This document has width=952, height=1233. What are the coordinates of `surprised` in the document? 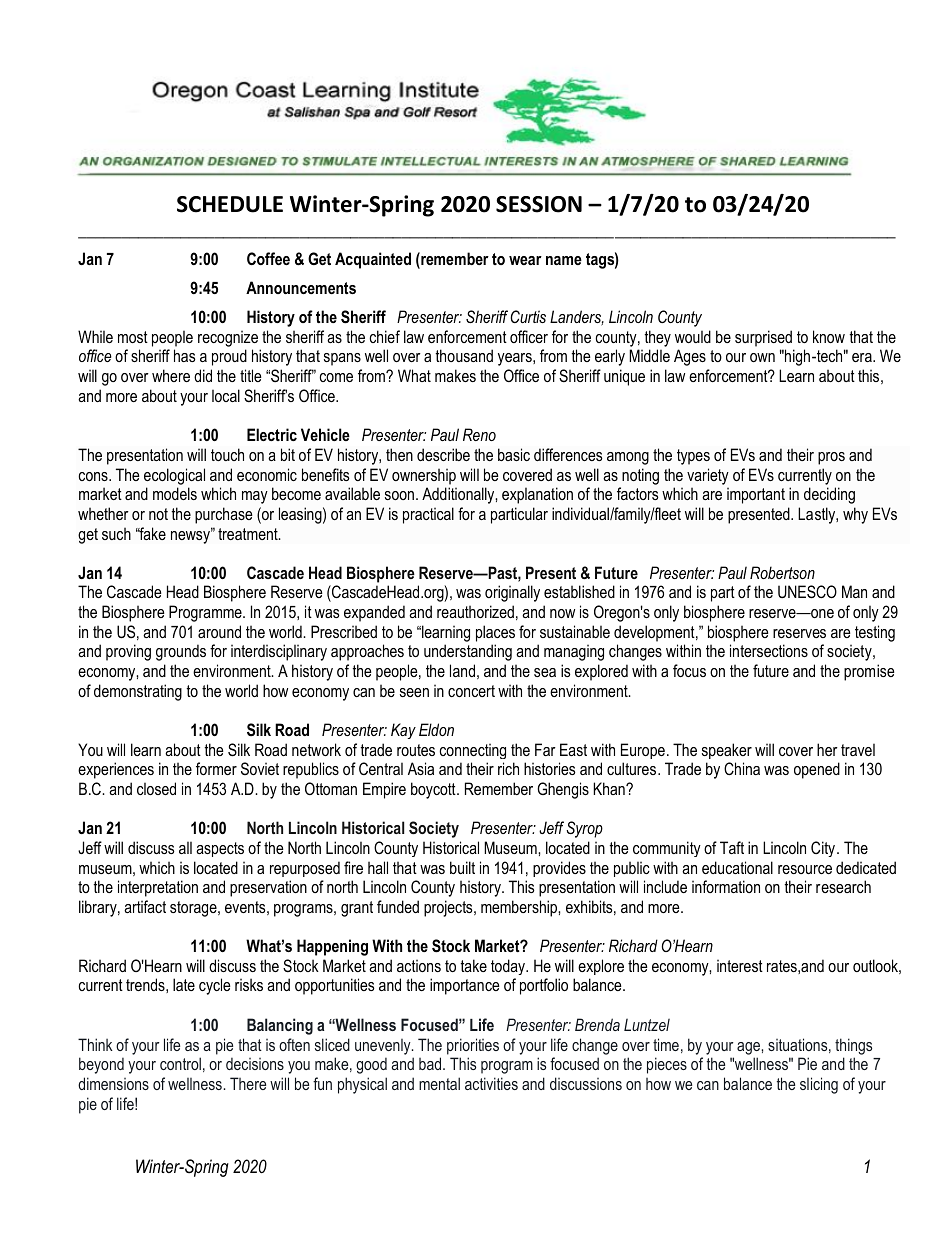 It's located at (763, 338).
